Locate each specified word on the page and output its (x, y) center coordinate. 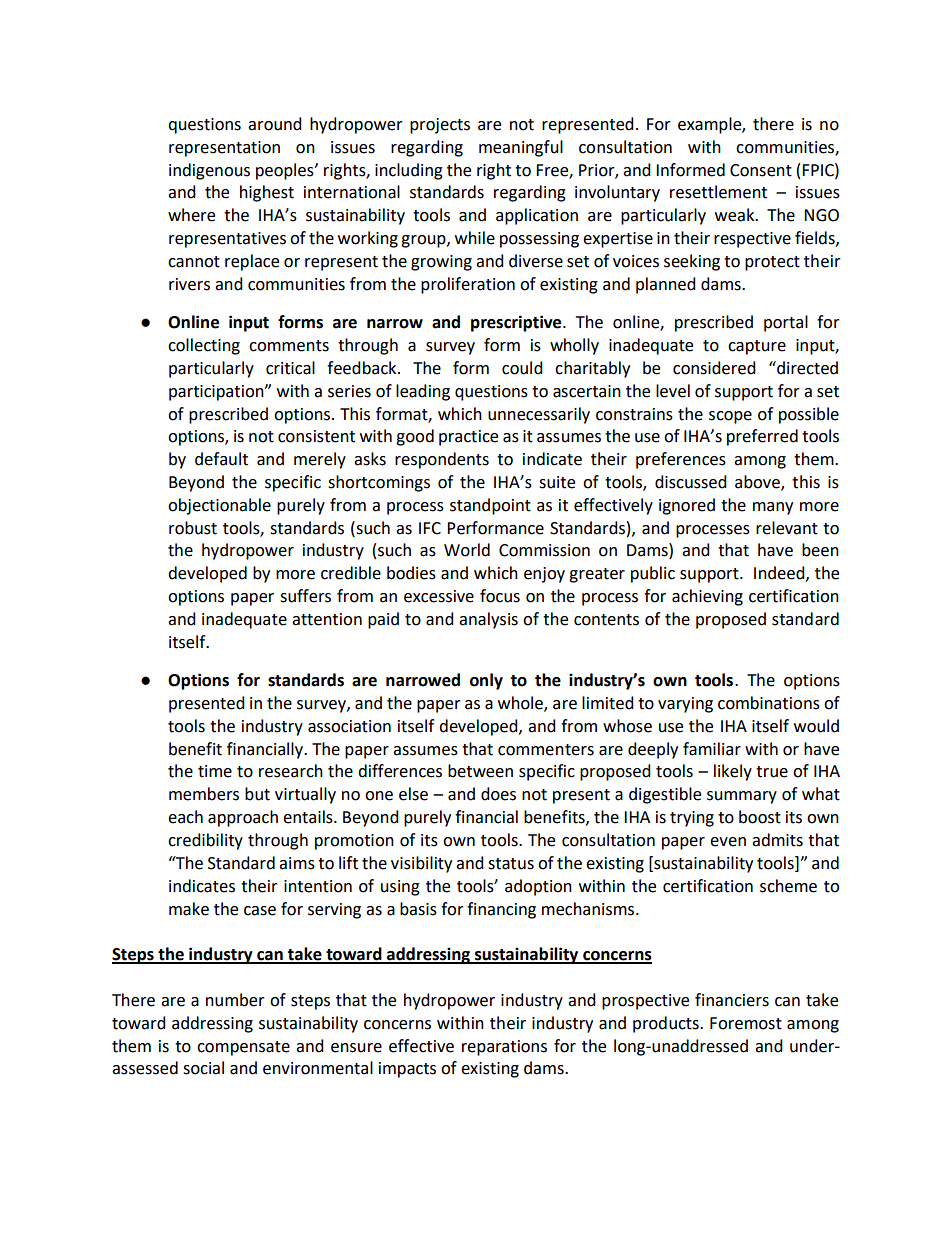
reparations (504, 1048)
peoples (286, 171)
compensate (243, 1048)
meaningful (521, 148)
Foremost (746, 1023)
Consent (761, 170)
